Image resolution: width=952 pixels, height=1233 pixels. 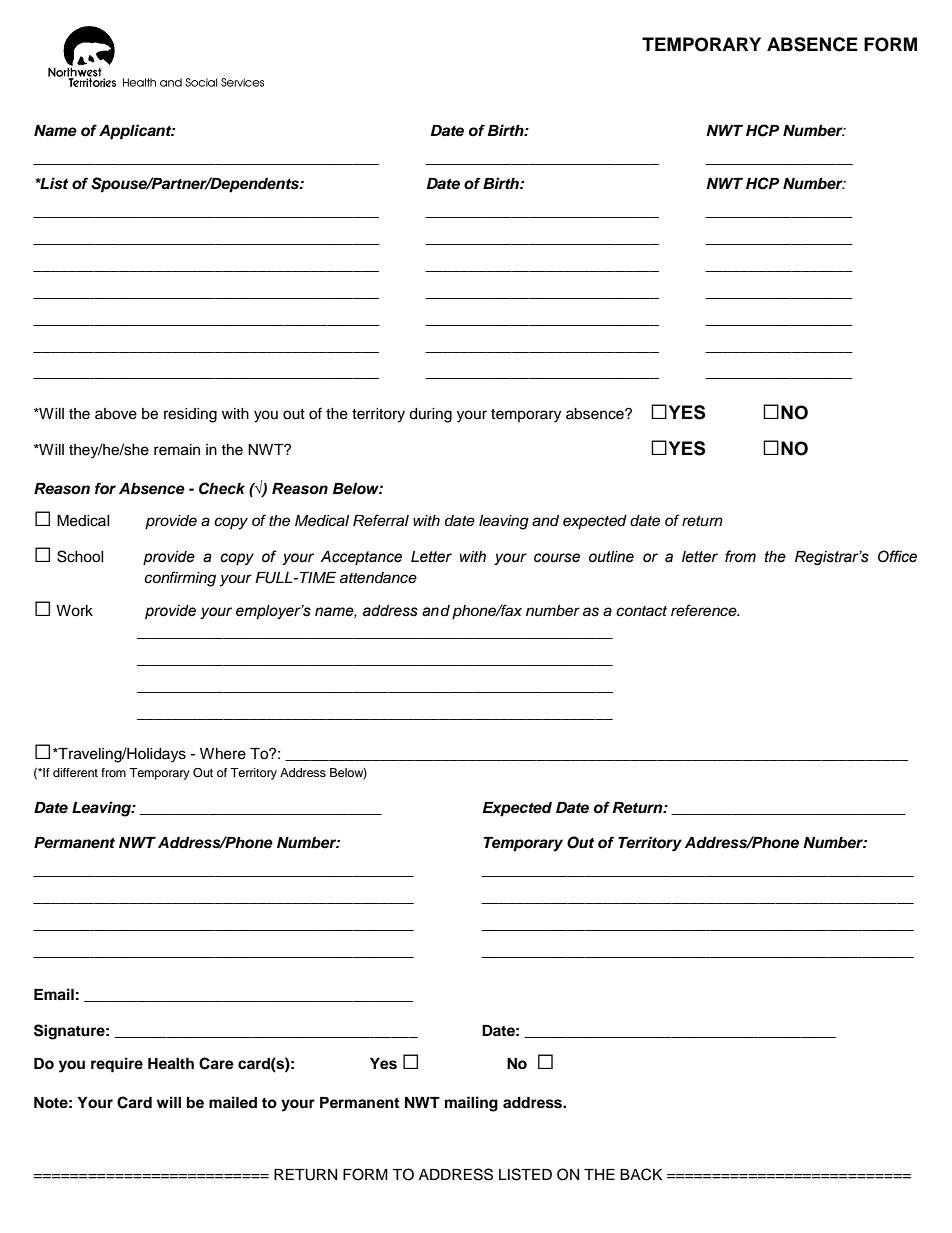 What do you see at coordinates (177, 450) in the document?
I see `remain` at bounding box center [177, 450].
